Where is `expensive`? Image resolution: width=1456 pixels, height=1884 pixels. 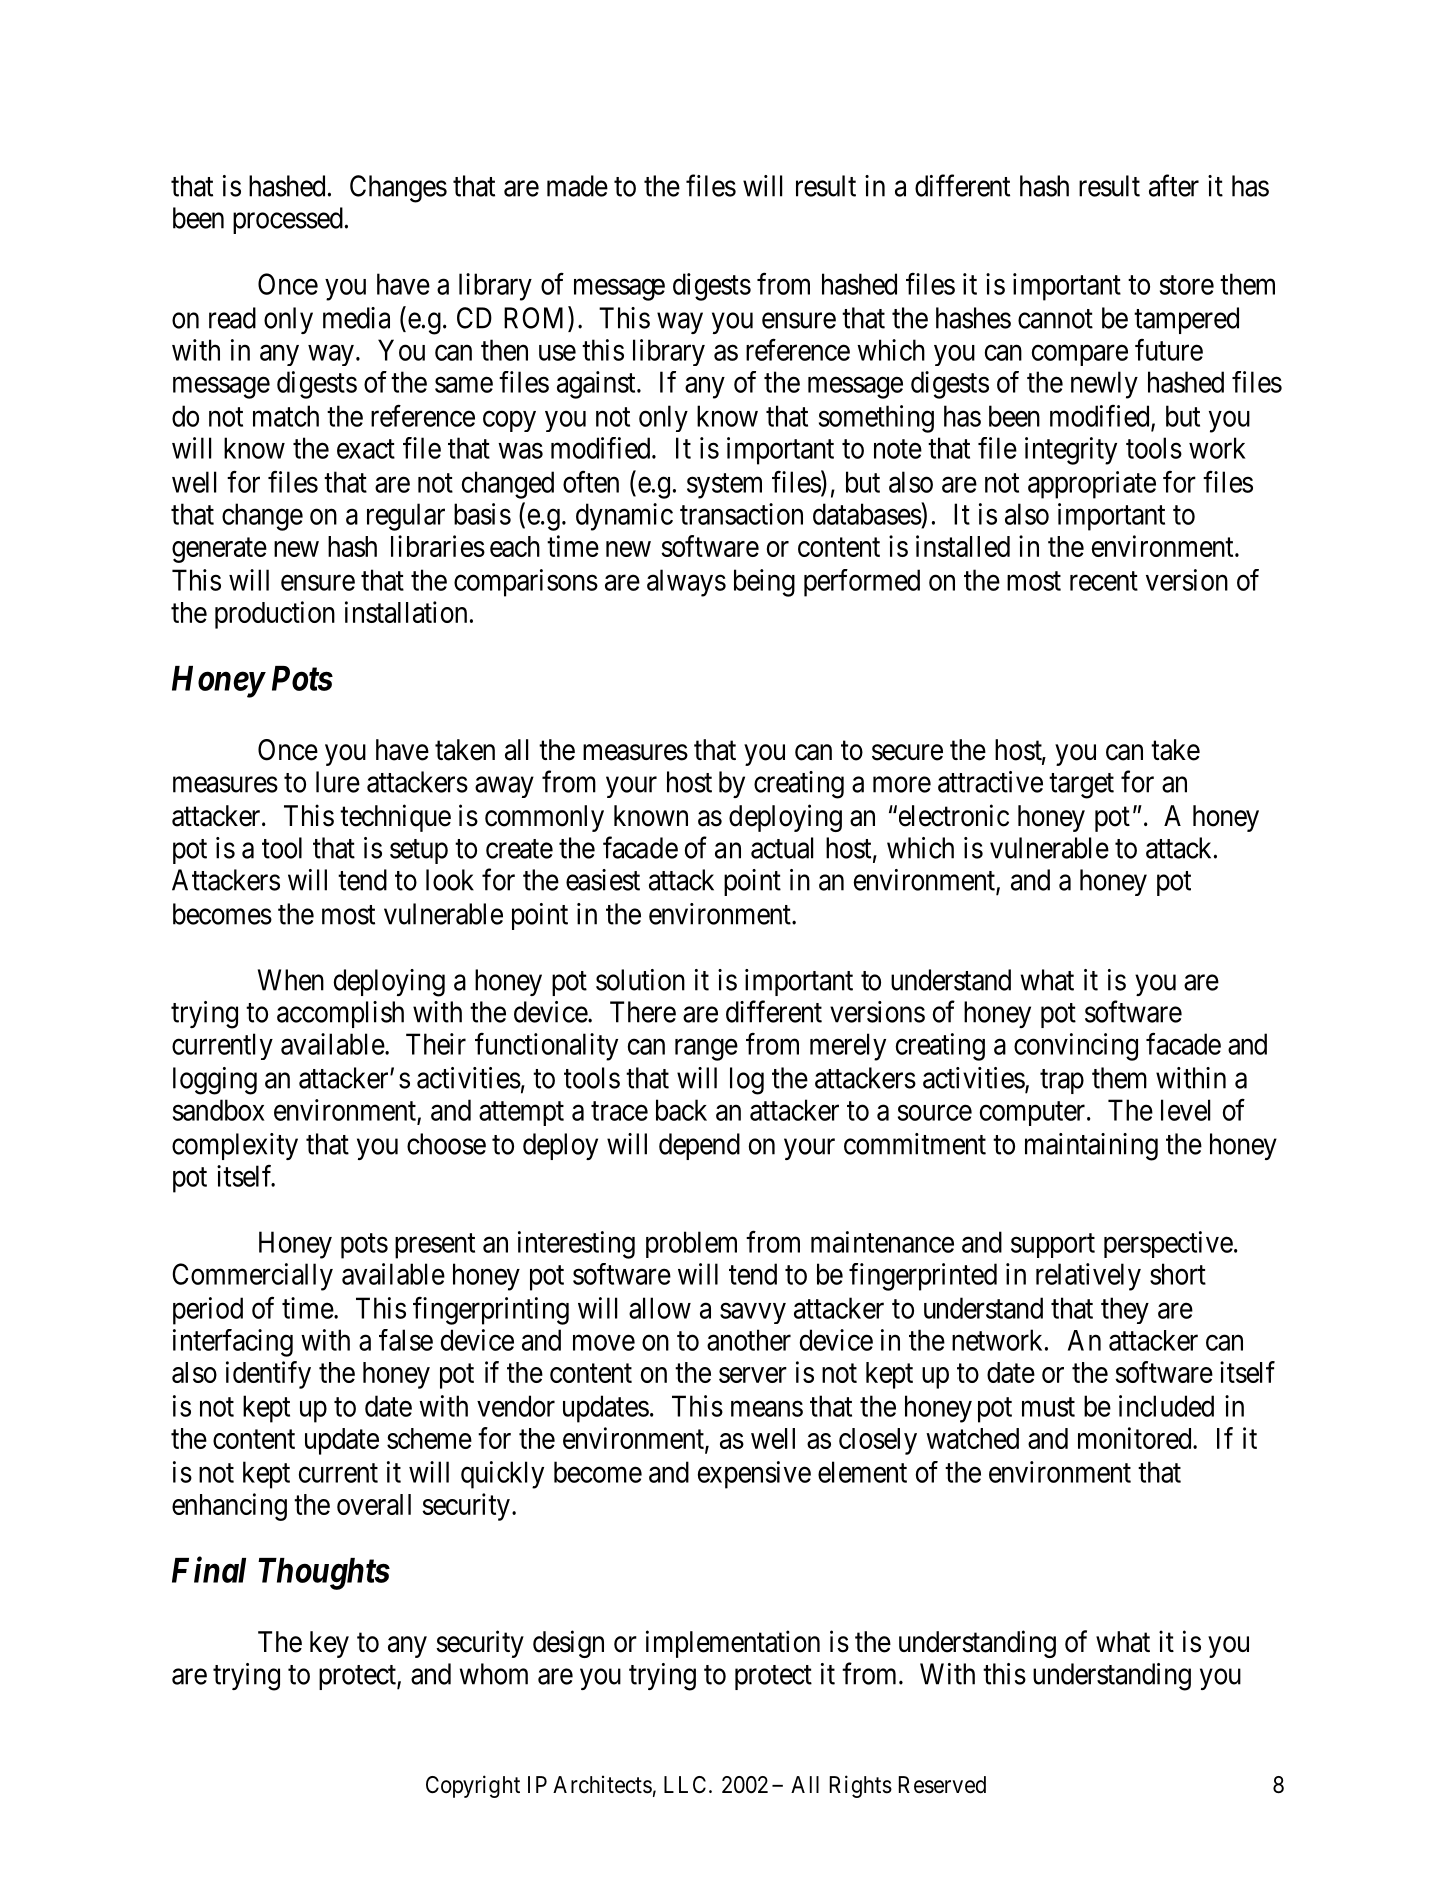 expensive is located at coordinates (754, 1475).
